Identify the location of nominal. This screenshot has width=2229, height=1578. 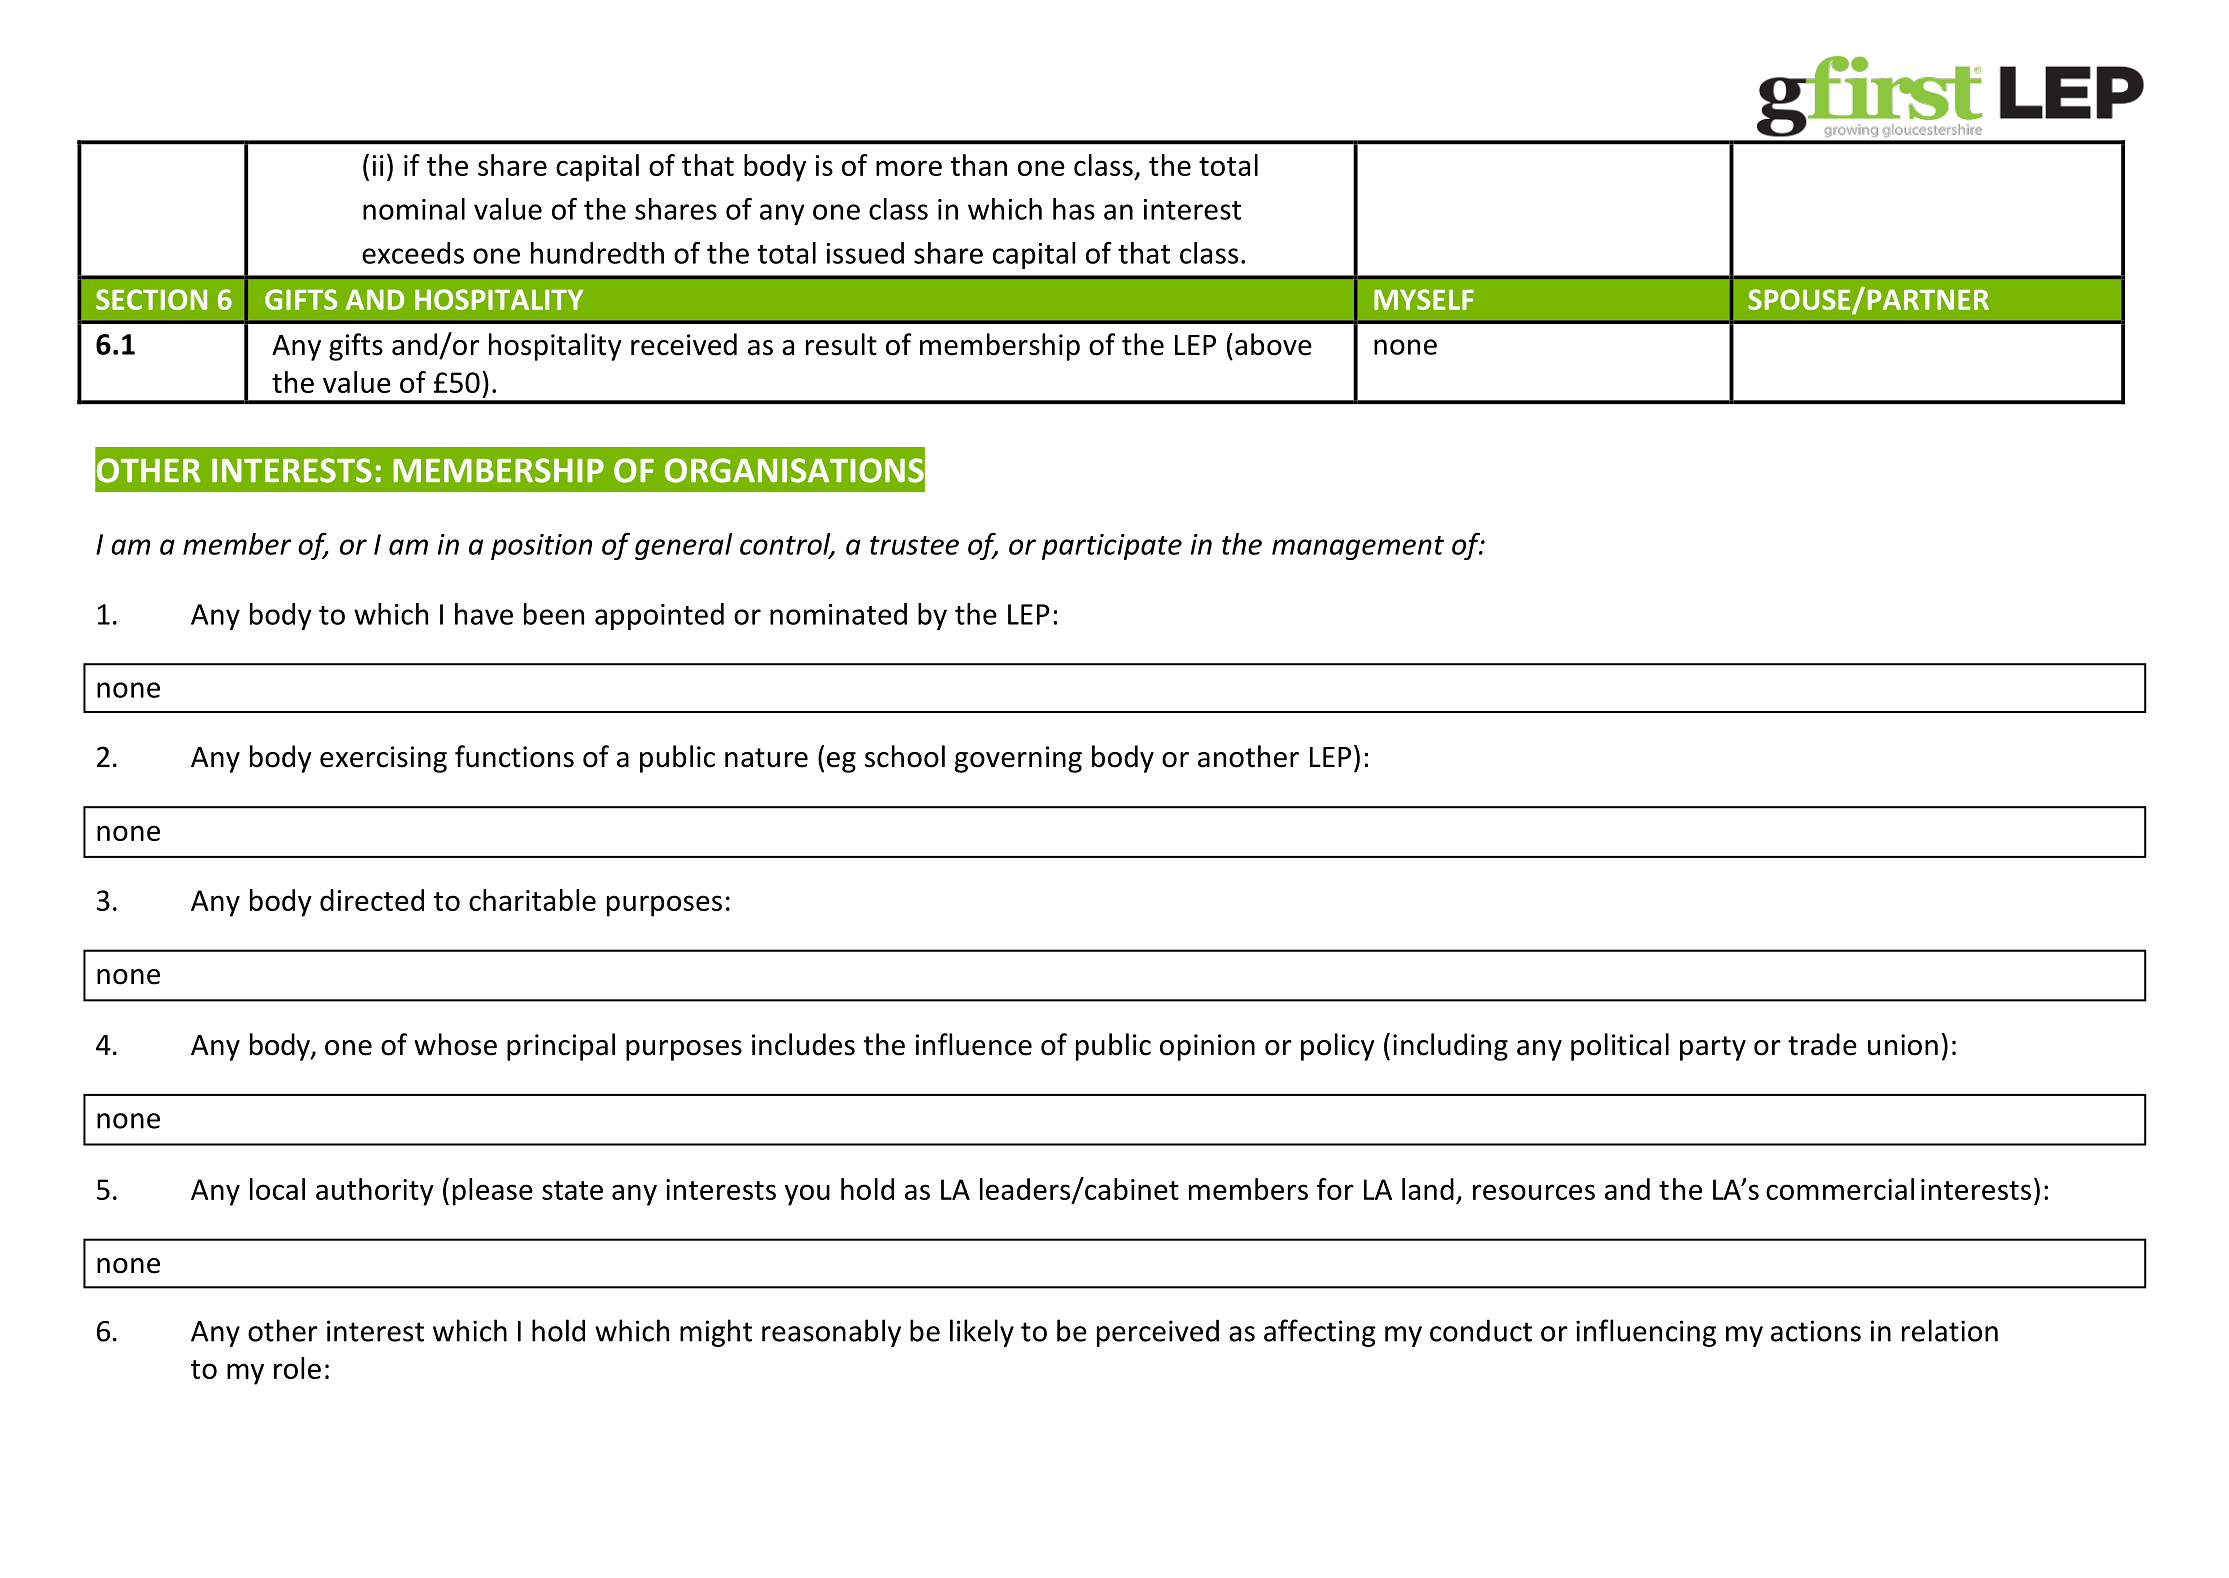
(414, 209).
